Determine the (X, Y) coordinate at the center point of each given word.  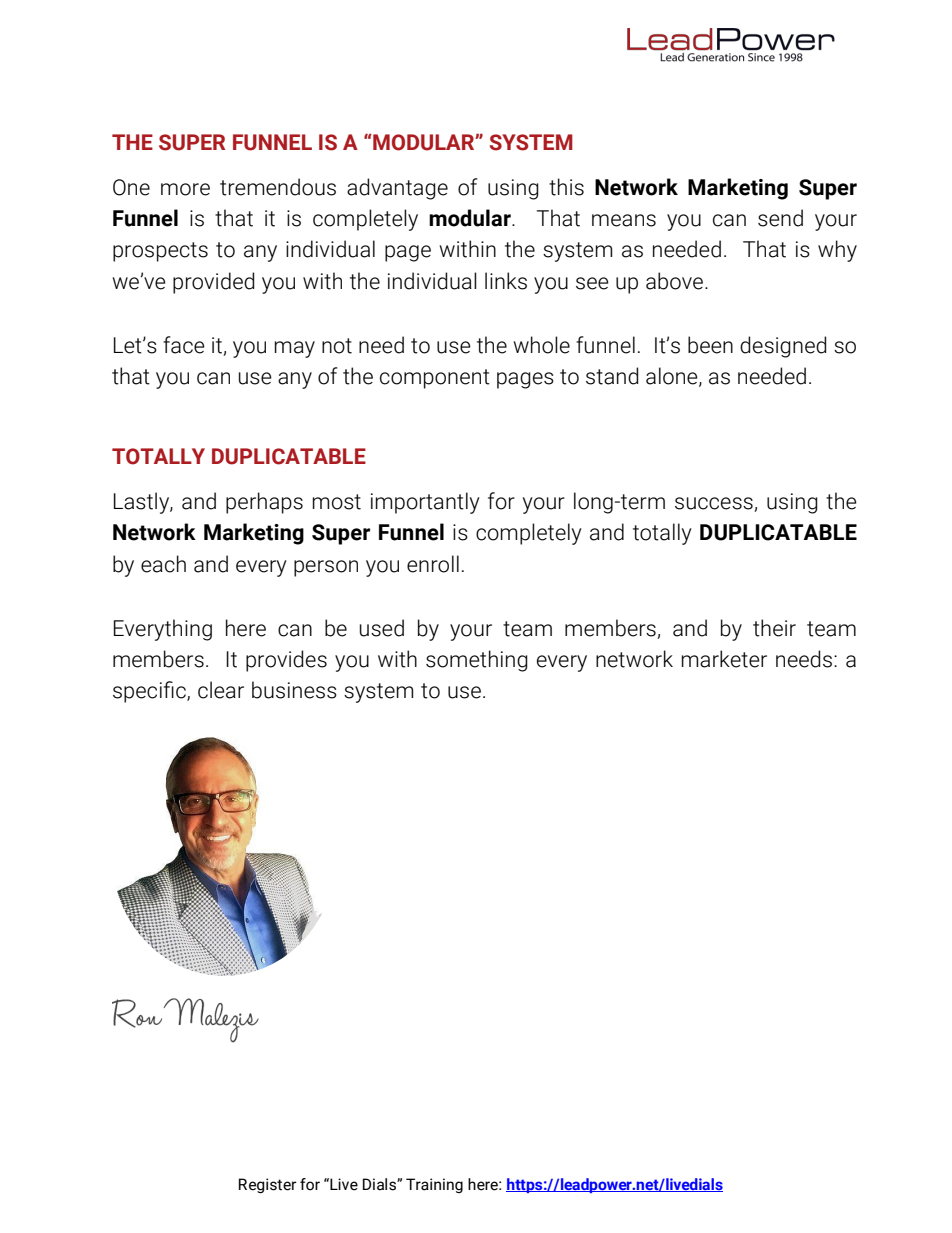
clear (221, 690)
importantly (425, 503)
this (566, 187)
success (715, 504)
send (780, 218)
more (185, 189)
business (294, 690)
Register (268, 1185)
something (477, 661)
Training (434, 1185)
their (774, 628)
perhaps (264, 503)
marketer (724, 659)
